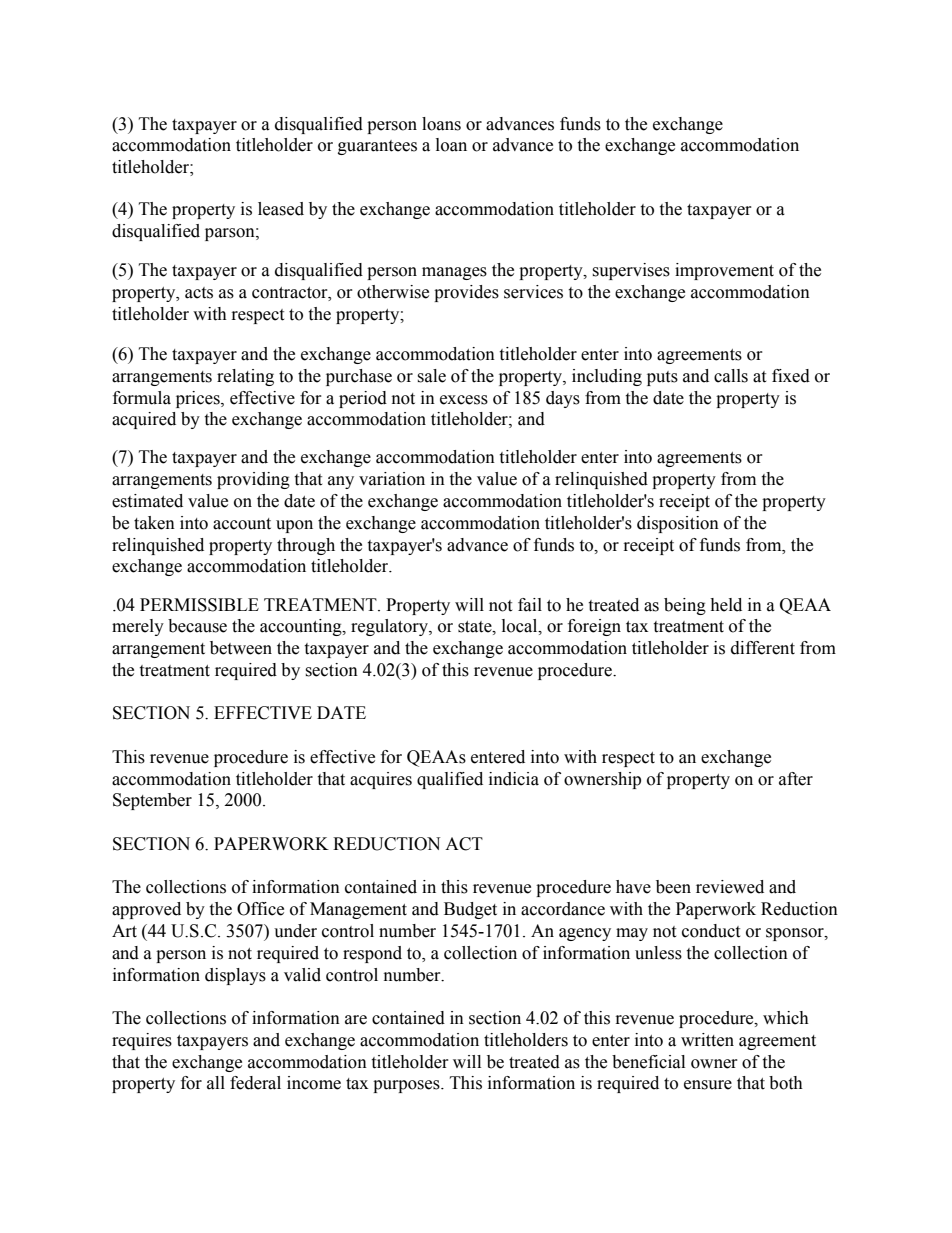  What do you see at coordinates (377, 147) in the image?
I see `guarantees` at bounding box center [377, 147].
